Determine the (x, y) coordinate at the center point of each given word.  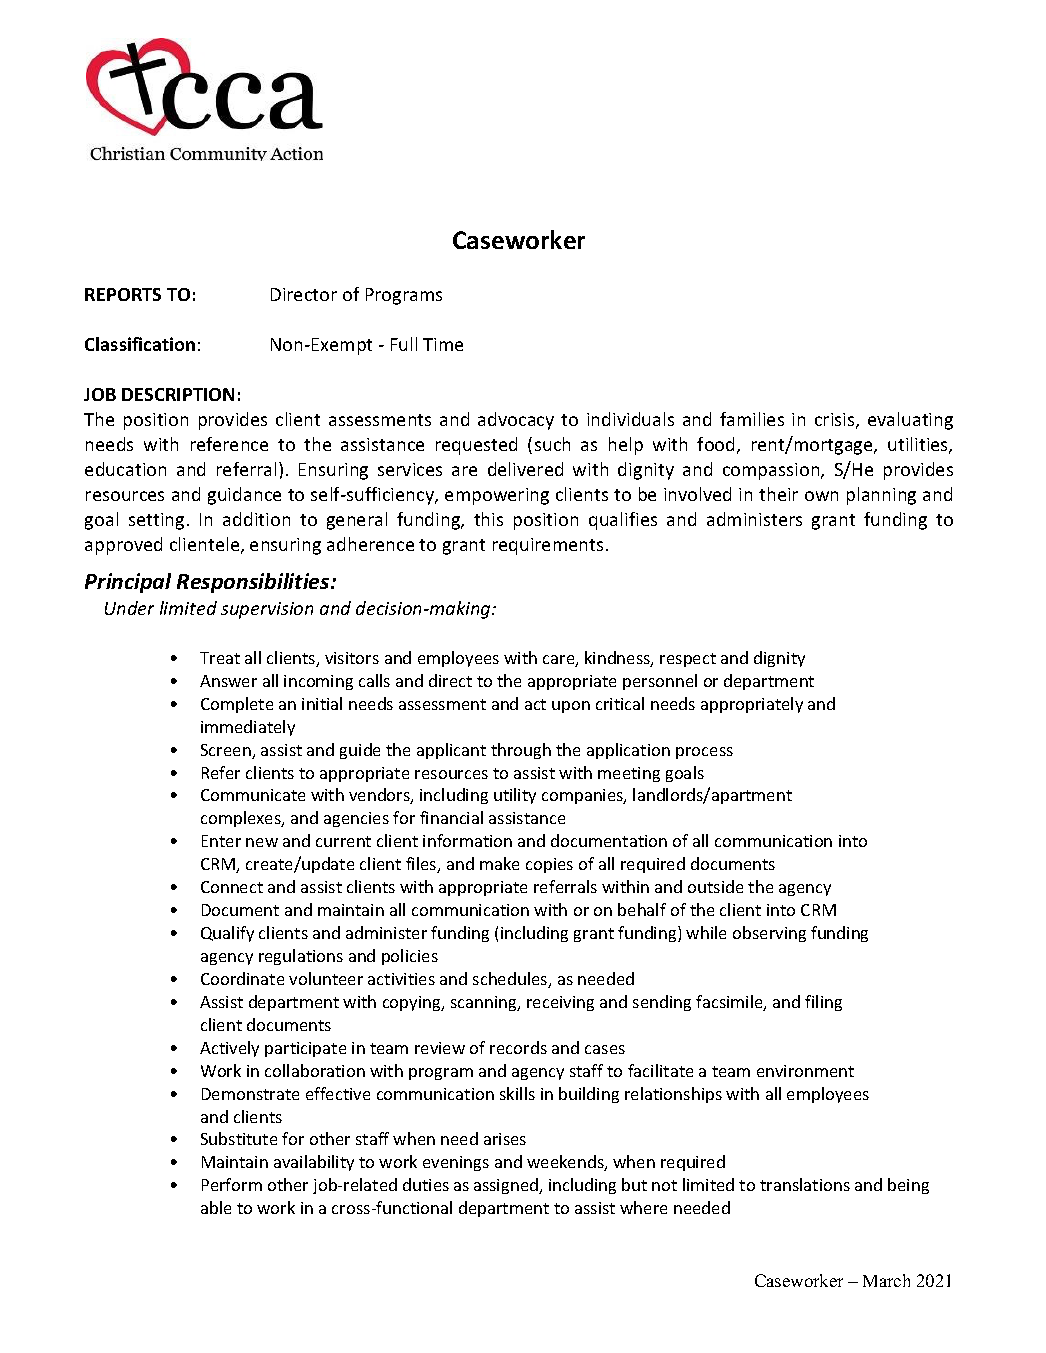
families (752, 419)
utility (515, 796)
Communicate (253, 795)
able (216, 1207)
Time (443, 344)
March (886, 1280)
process (704, 753)
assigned (507, 1186)
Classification (140, 344)
